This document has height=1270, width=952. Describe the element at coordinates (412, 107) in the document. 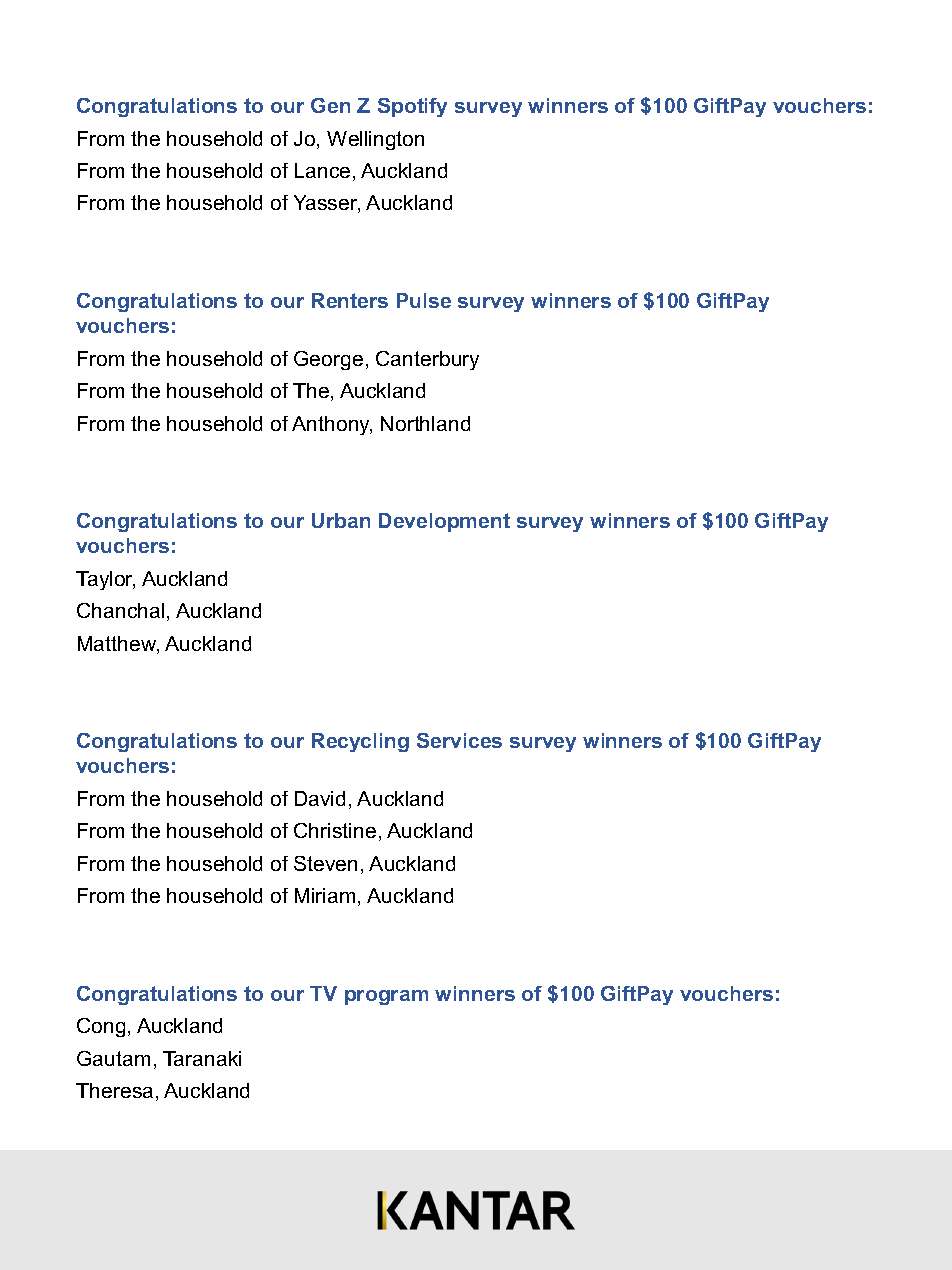

I see `Spotify` at that location.
